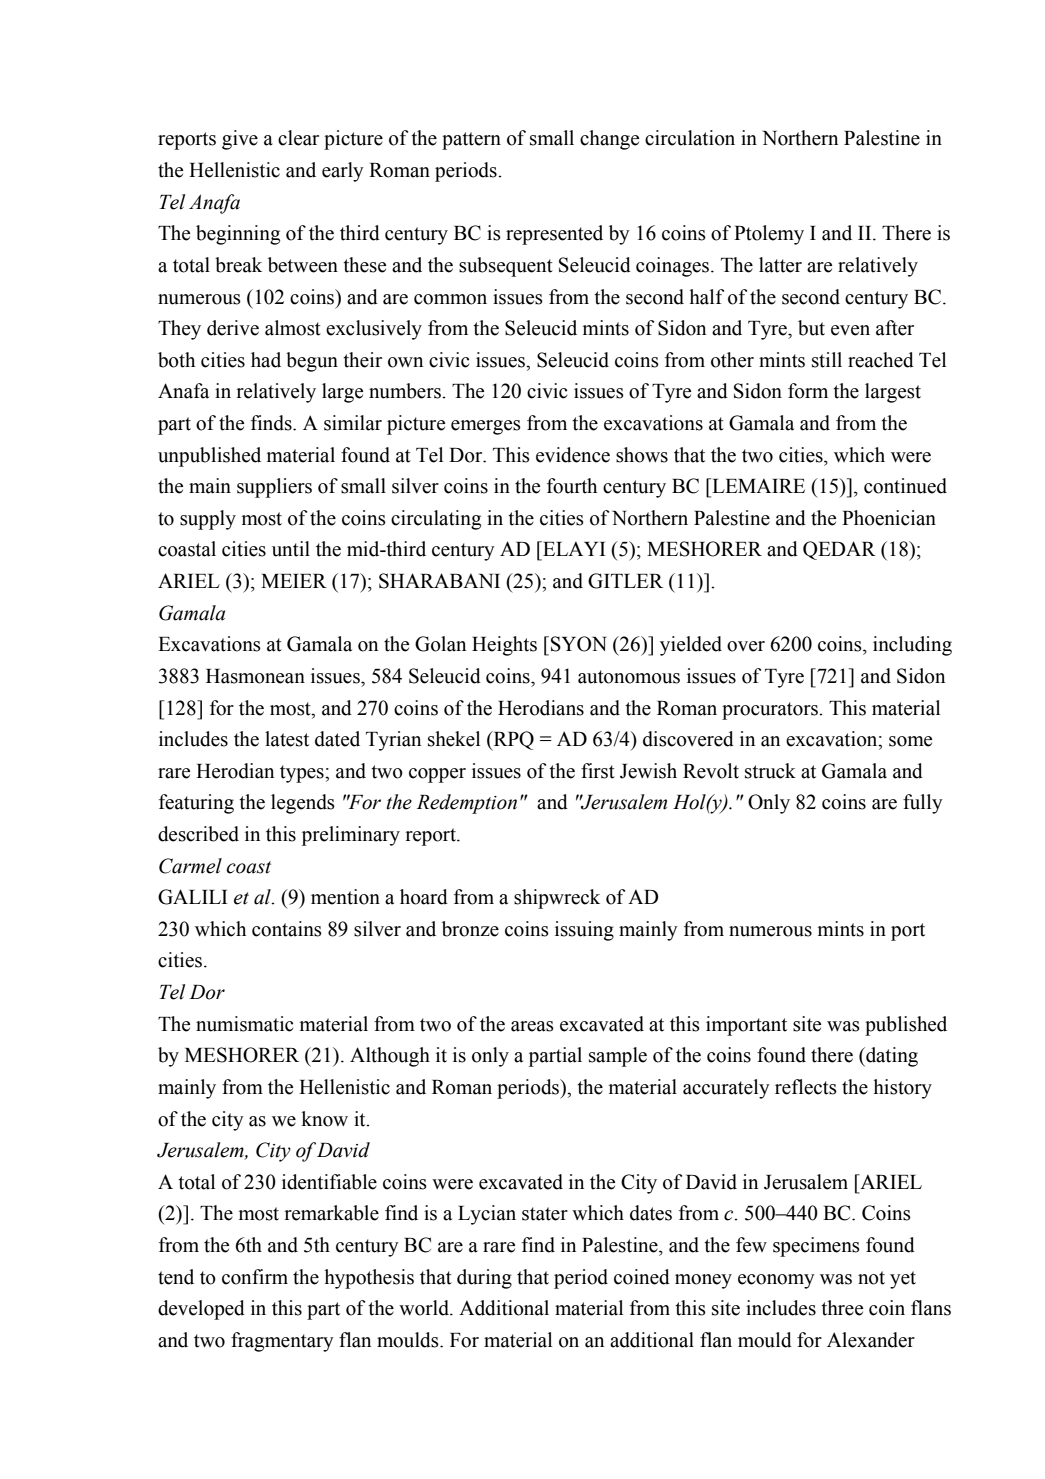  Describe the element at coordinates (240, 140) in the image. I see `give` at that location.
